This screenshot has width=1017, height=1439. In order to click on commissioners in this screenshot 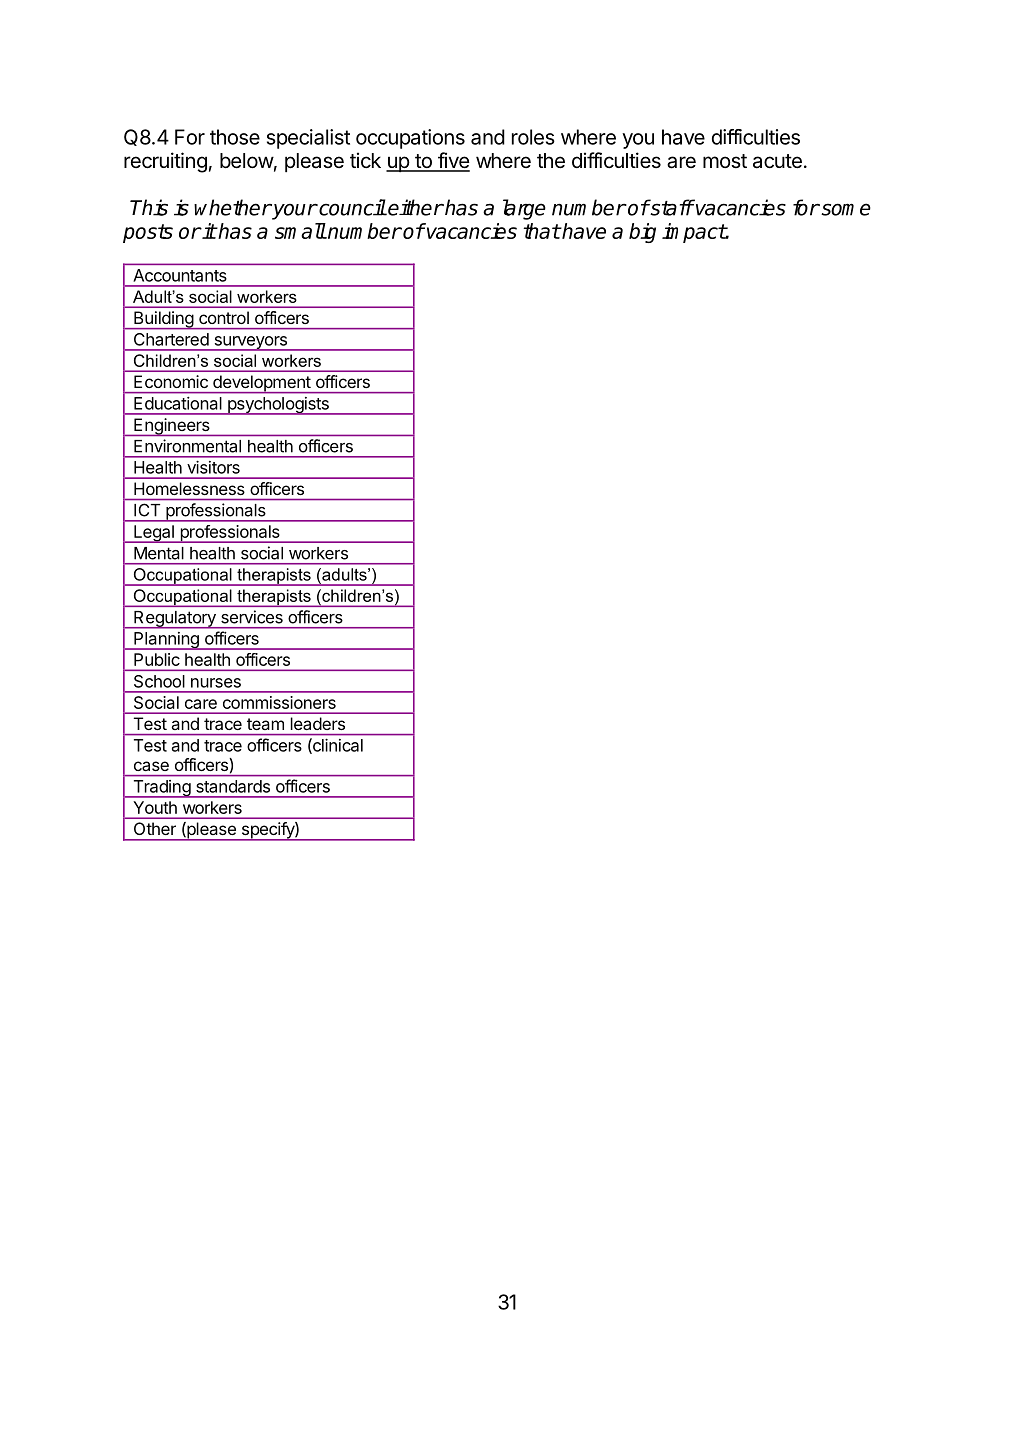, I will do `click(279, 702)`.
